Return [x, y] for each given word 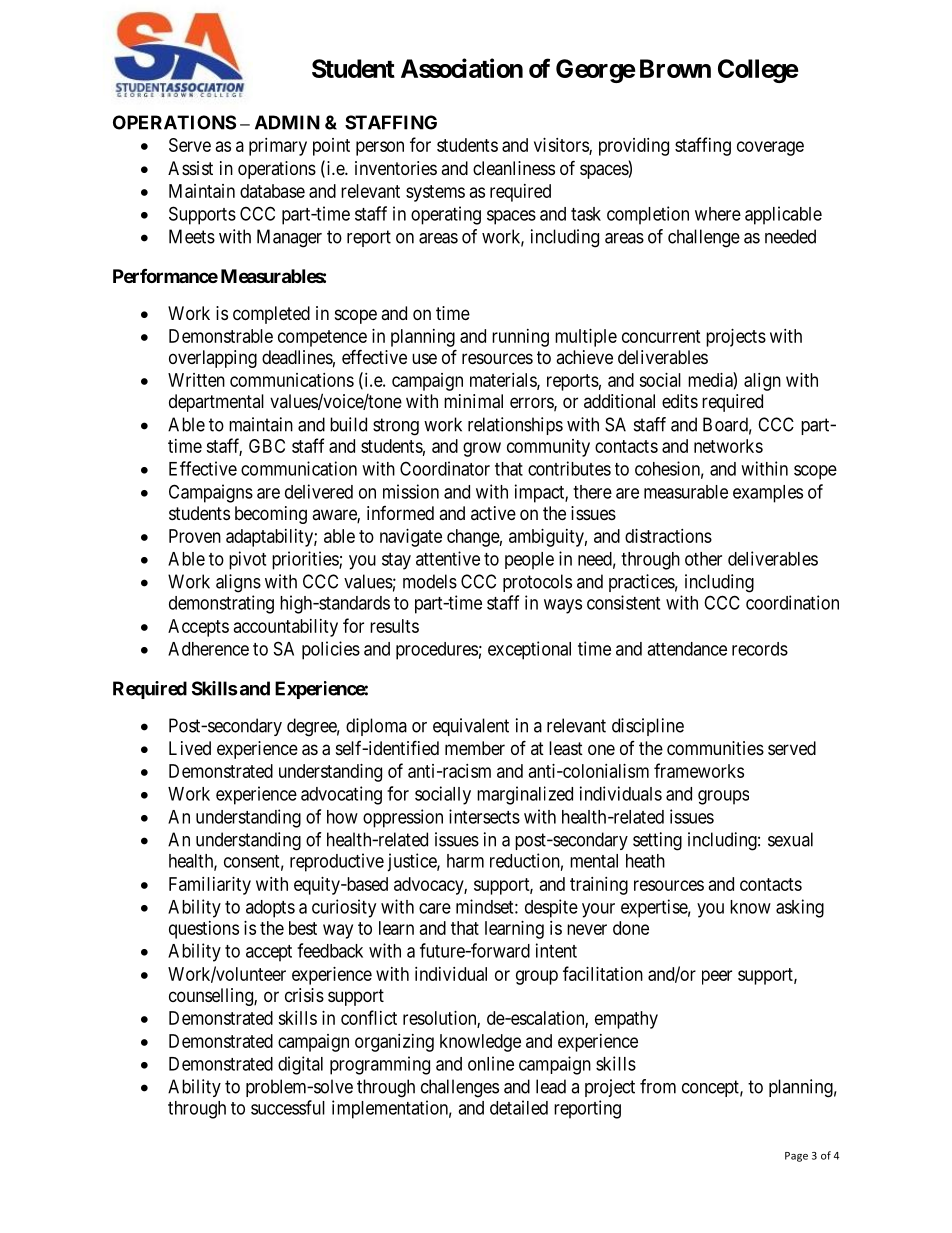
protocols [537, 583]
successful [288, 1107]
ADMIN [287, 122]
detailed [519, 1107]
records [760, 649]
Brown [675, 68]
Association [462, 68]
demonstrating [221, 604]
